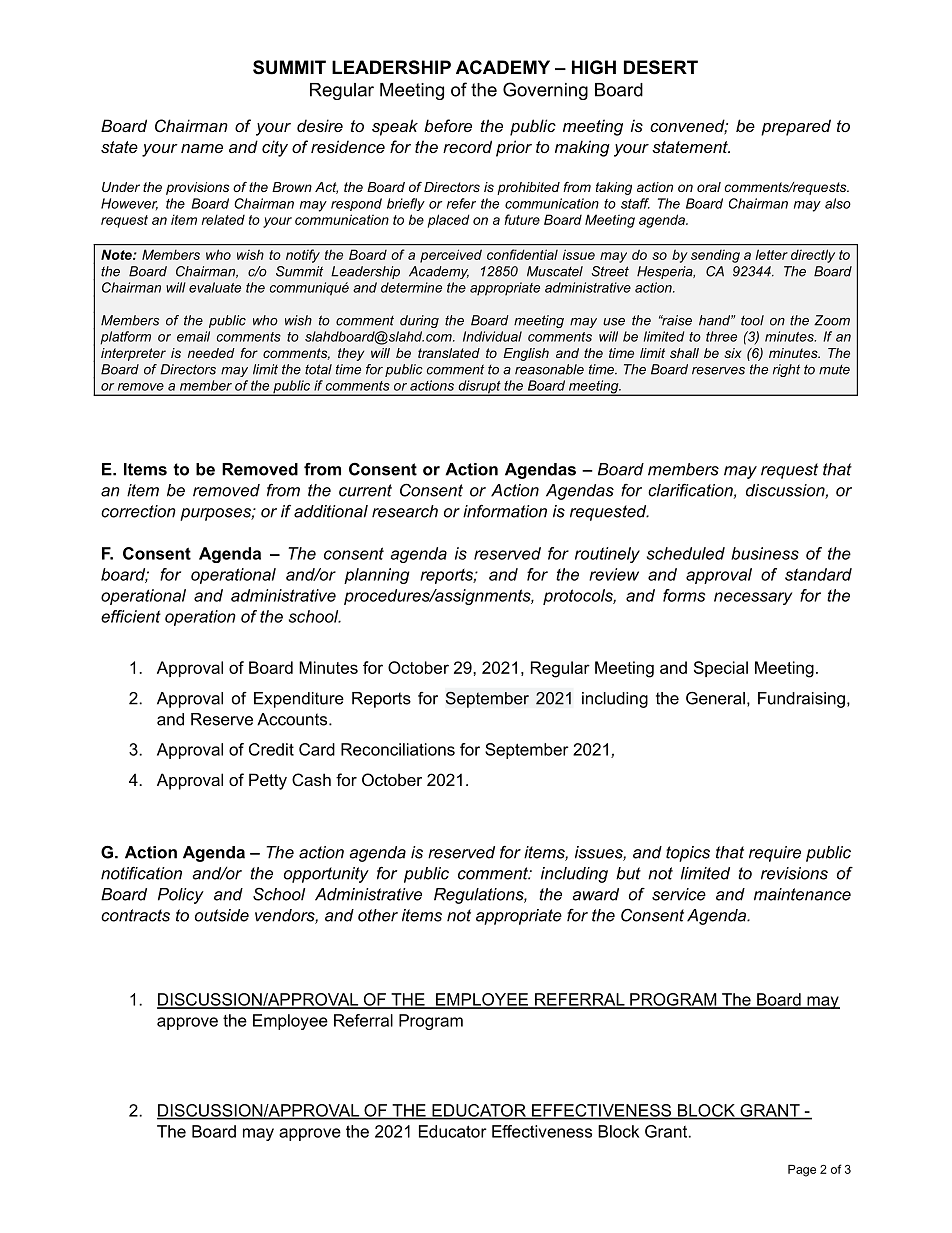  What do you see at coordinates (796, 127) in the document?
I see `prepared` at bounding box center [796, 127].
